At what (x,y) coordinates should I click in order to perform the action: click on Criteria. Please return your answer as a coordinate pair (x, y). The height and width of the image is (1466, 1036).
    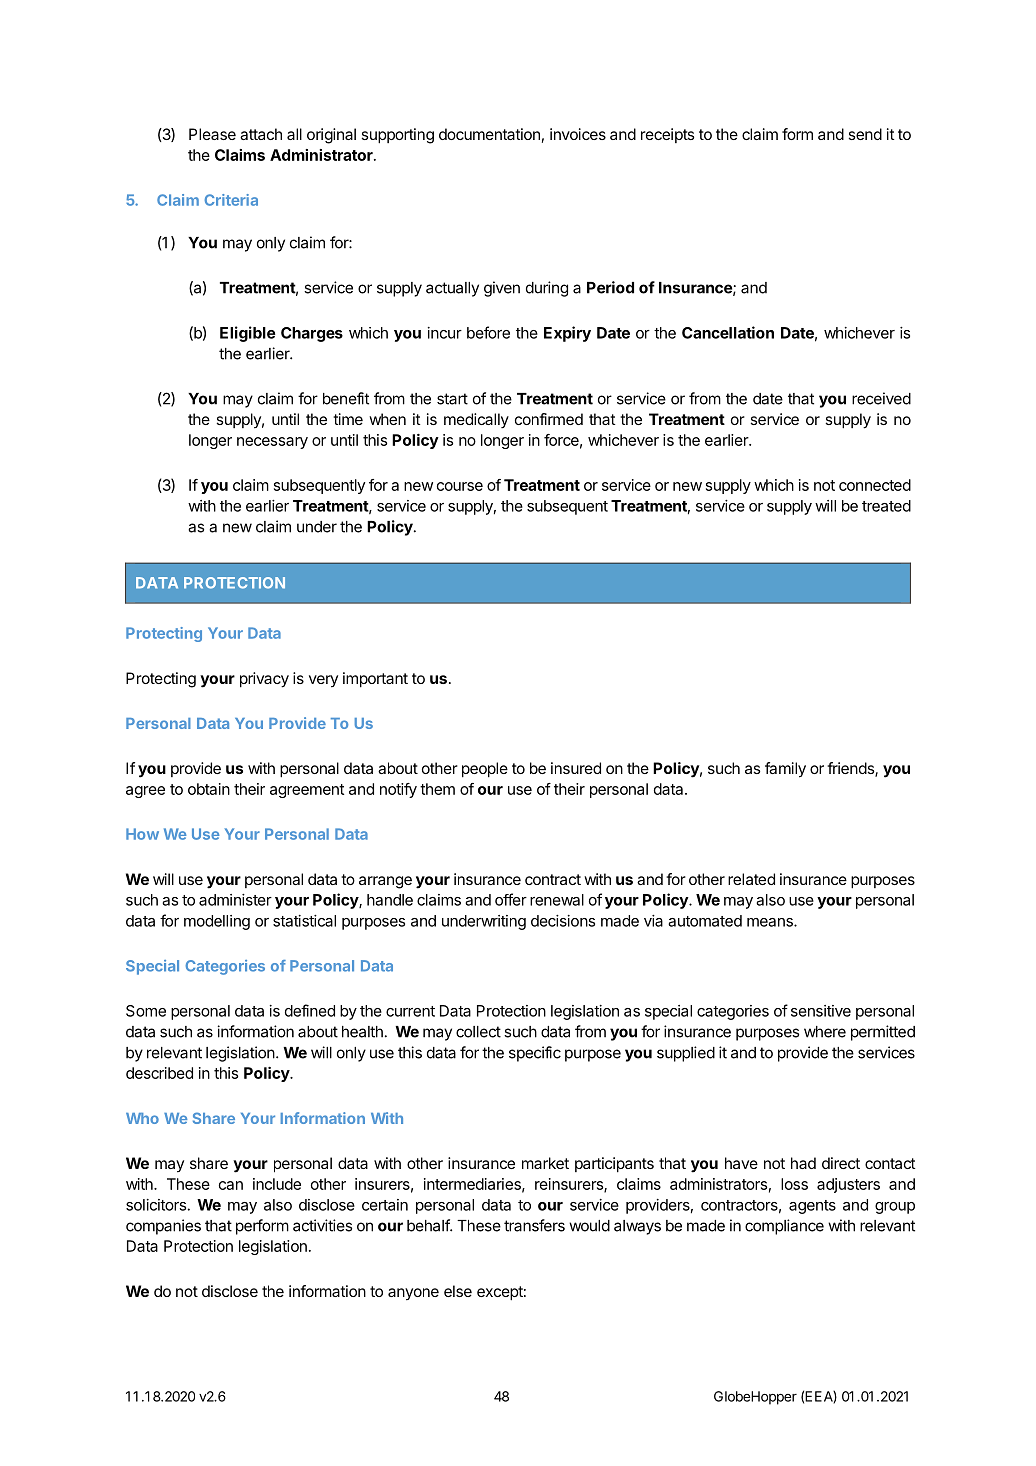
    Looking at the image, I should click on (231, 200).
